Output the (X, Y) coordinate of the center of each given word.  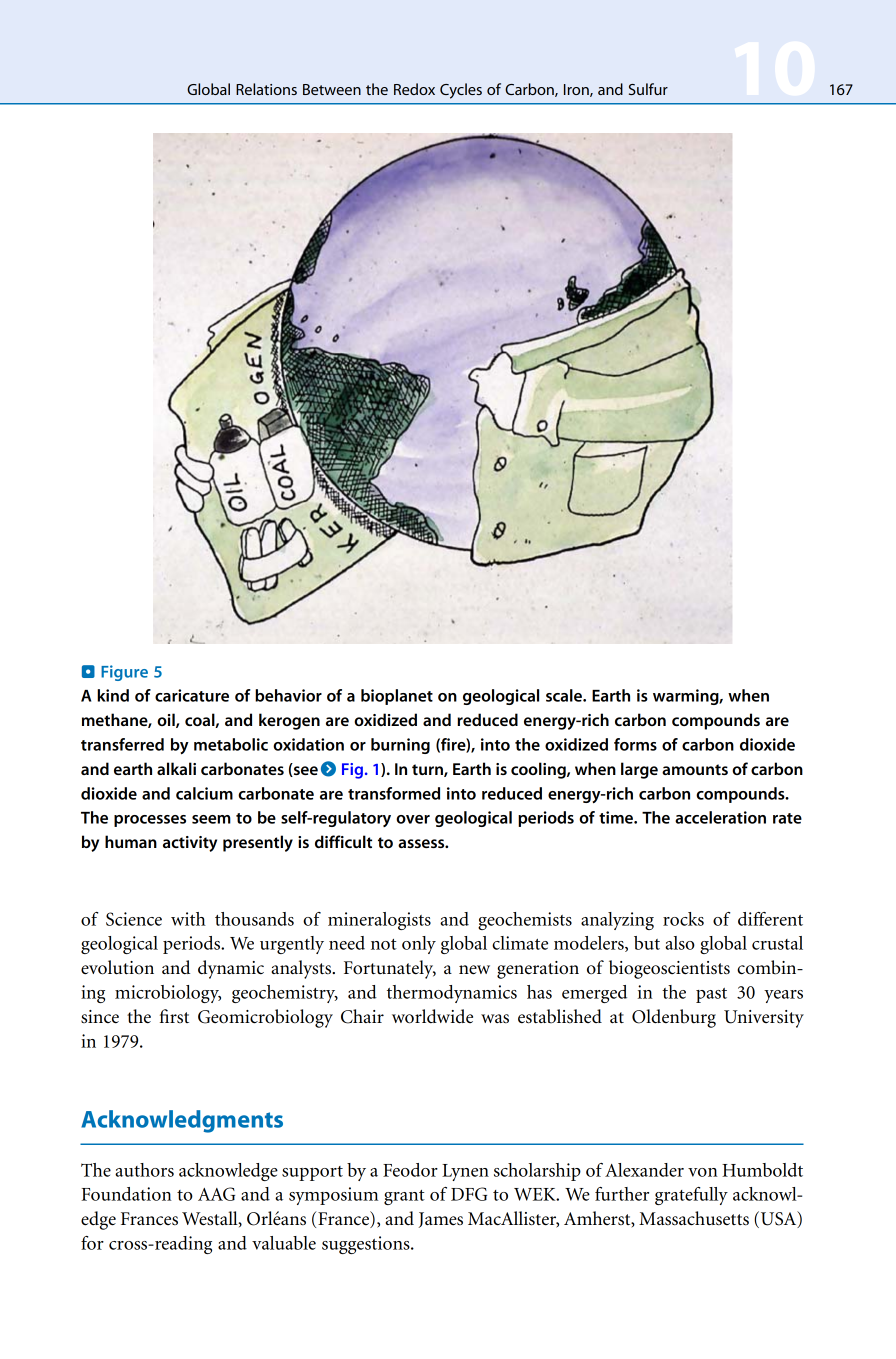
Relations (266, 89)
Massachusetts (694, 1218)
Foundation (126, 1194)
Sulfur (648, 89)
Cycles (461, 91)
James (441, 1220)
